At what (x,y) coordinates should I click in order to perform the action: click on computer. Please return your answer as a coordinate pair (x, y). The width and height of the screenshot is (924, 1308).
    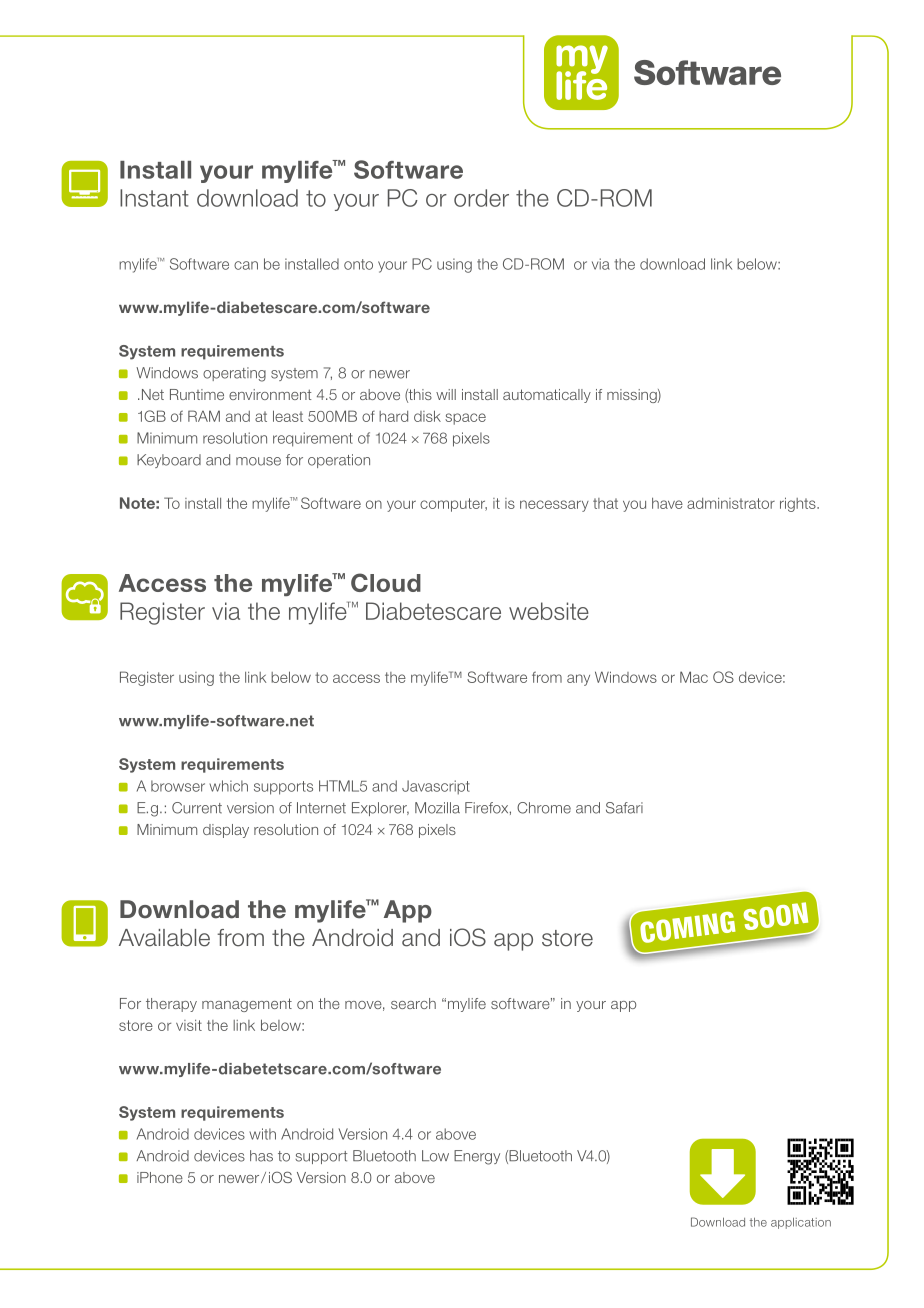
    Looking at the image, I should click on (453, 505).
